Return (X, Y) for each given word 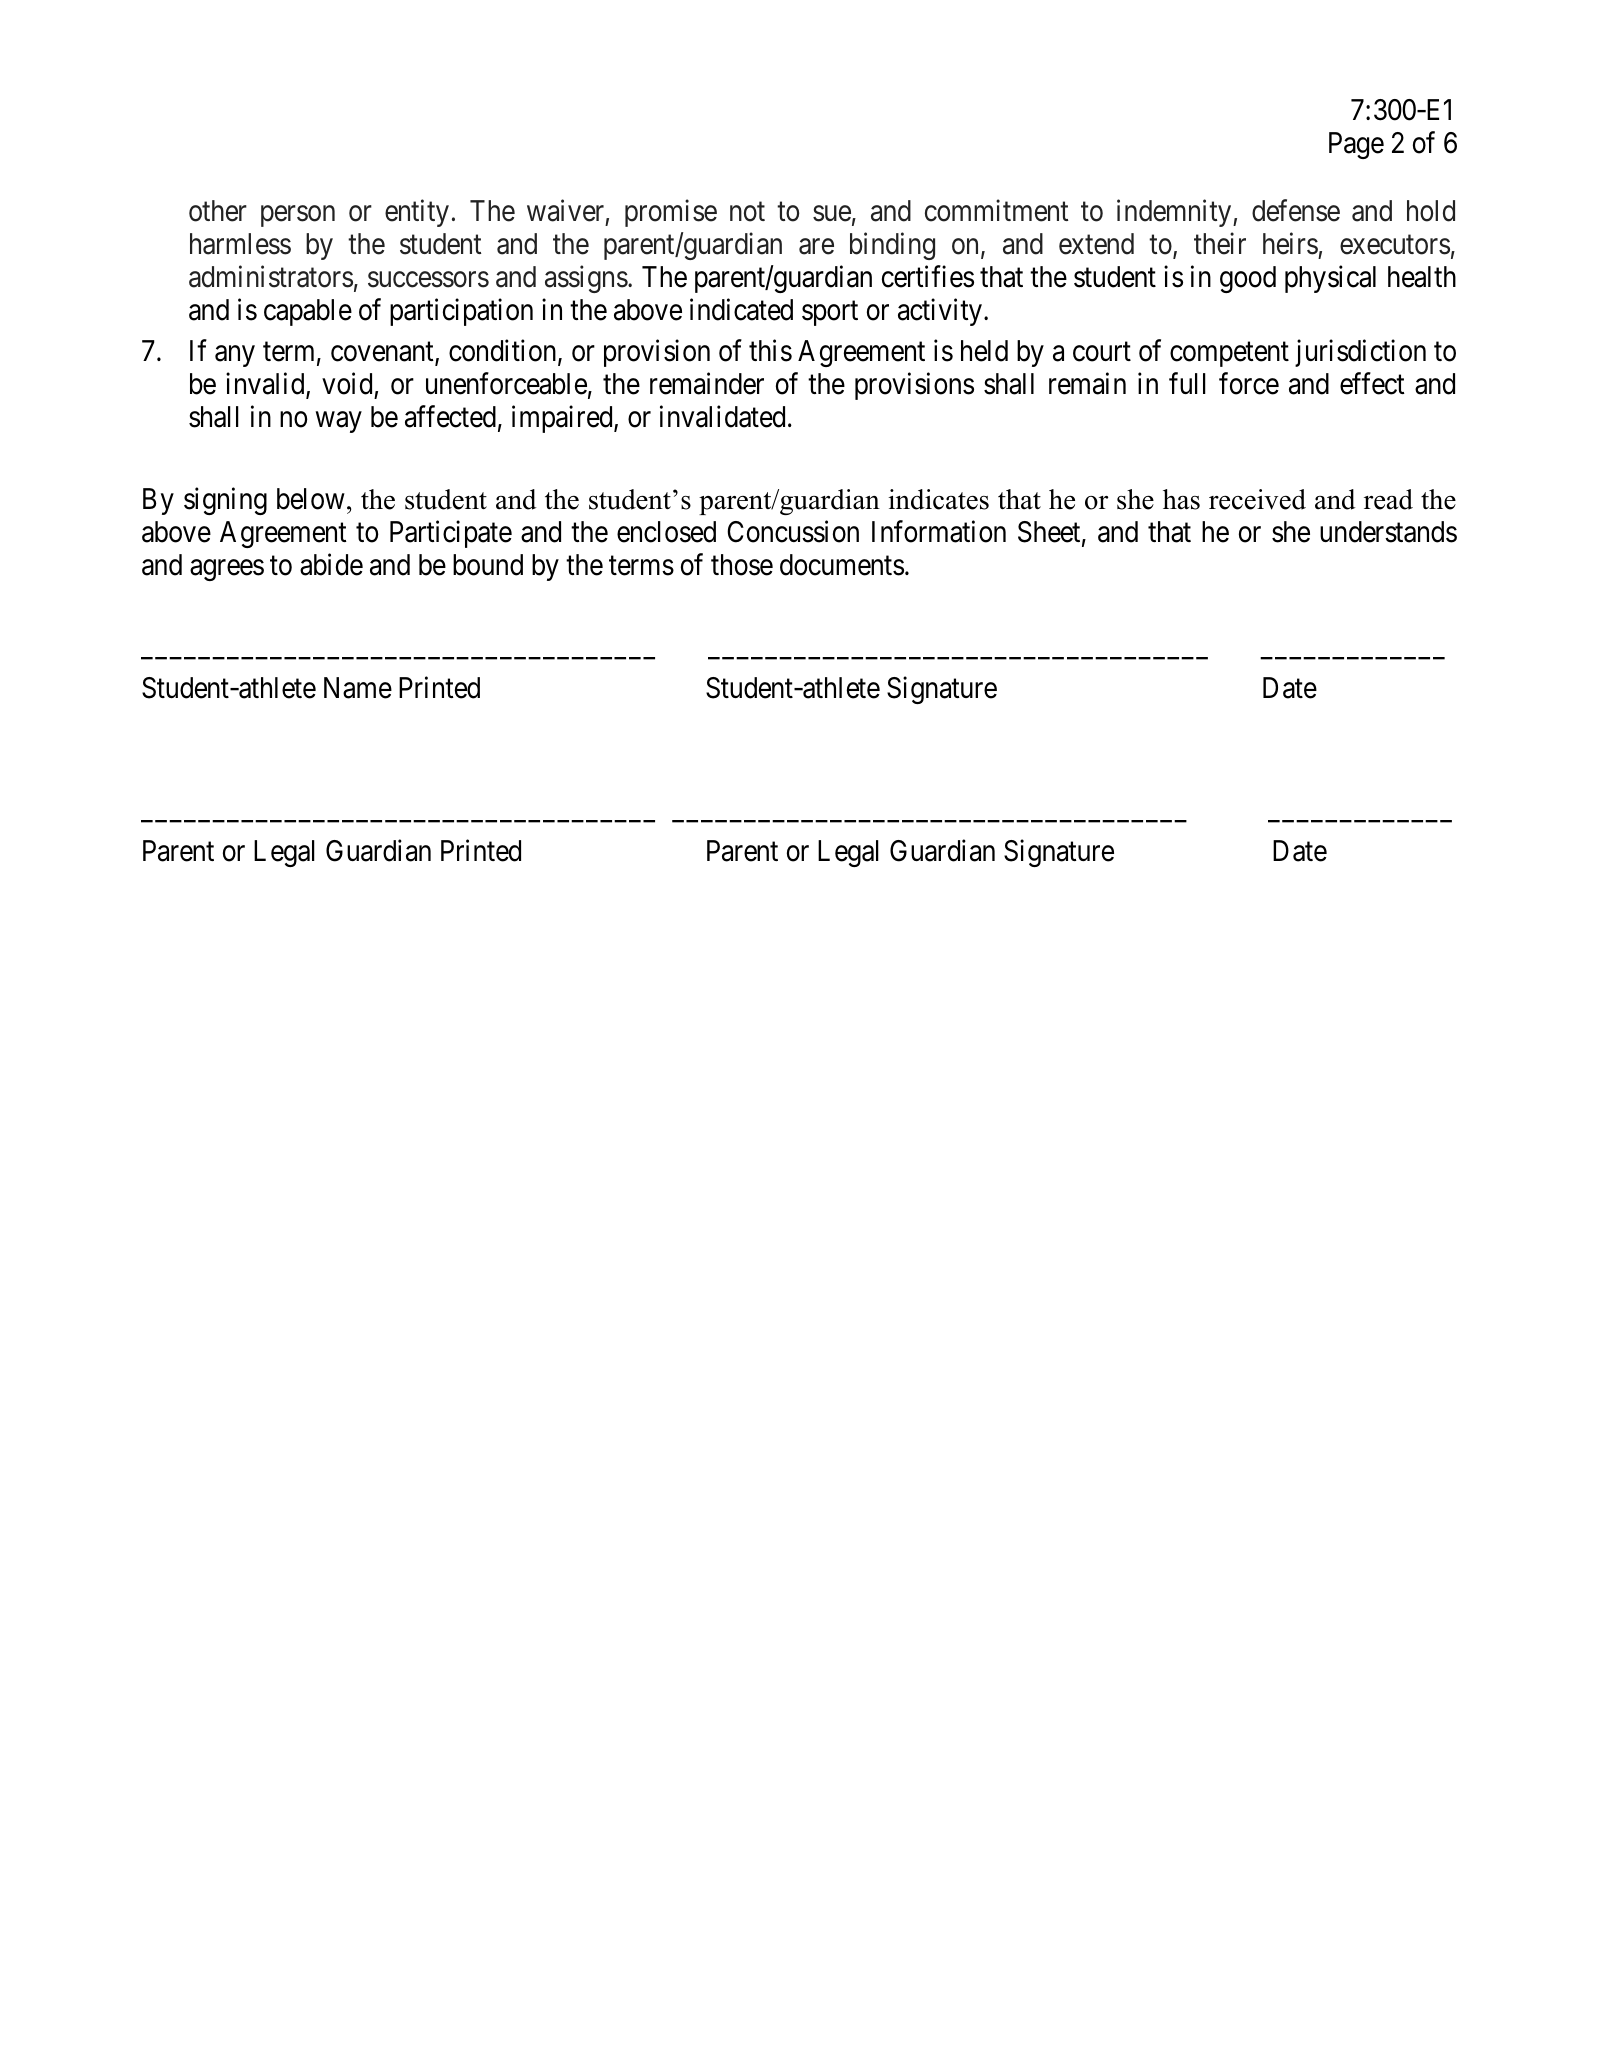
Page (1356, 145)
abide (331, 564)
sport (830, 314)
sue (832, 214)
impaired (563, 419)
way (339, 422)
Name (358, 688)
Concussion (793, 531)
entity (417, 213)
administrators (271, 277)
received (1257, 499)
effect (1372, 384)
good (1248, 279)
